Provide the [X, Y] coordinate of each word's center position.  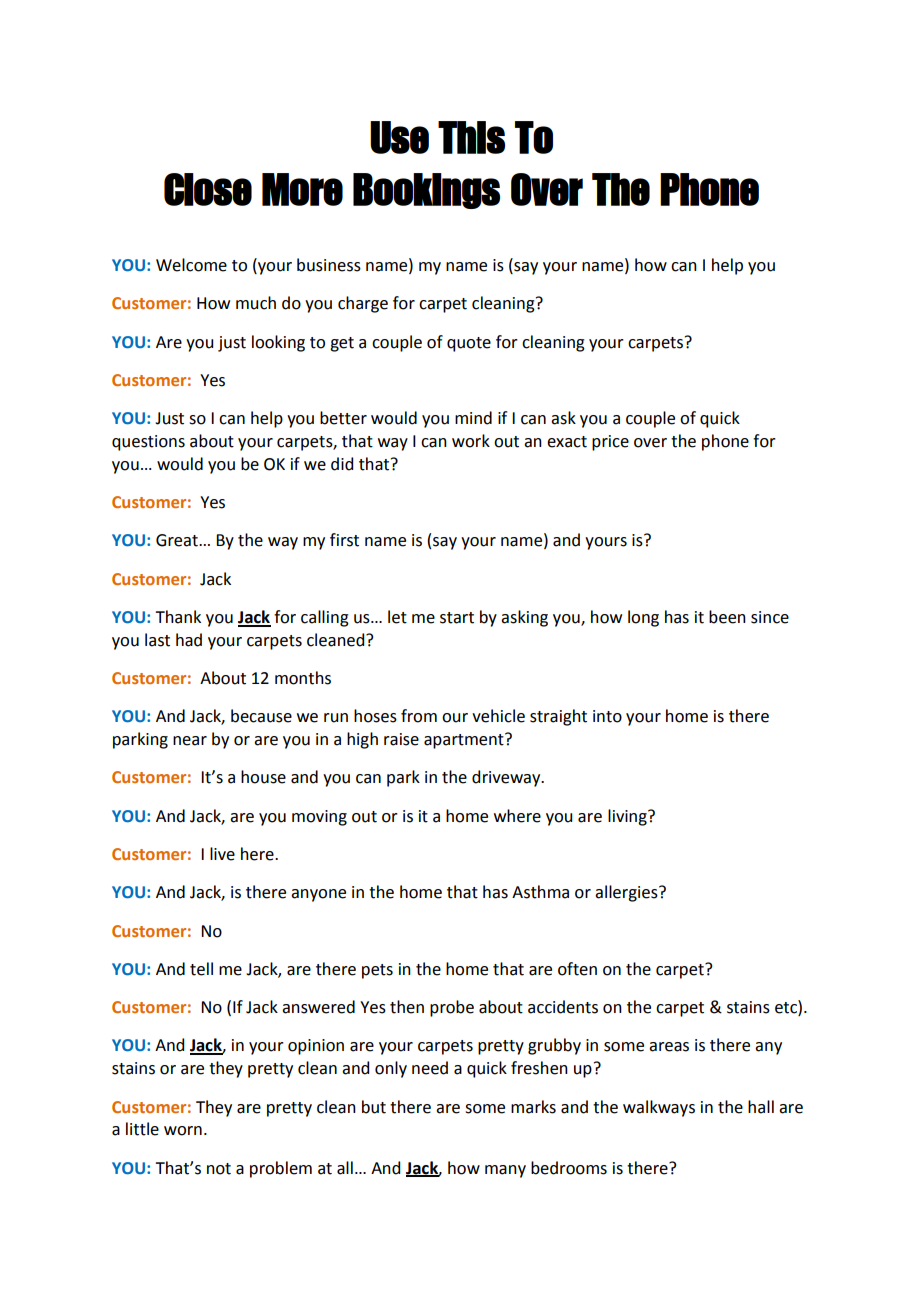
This [471, 137]
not [219, 1169]
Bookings [426, 191]
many [505, 1171]
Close [208, 189]
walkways [659, 1108]
